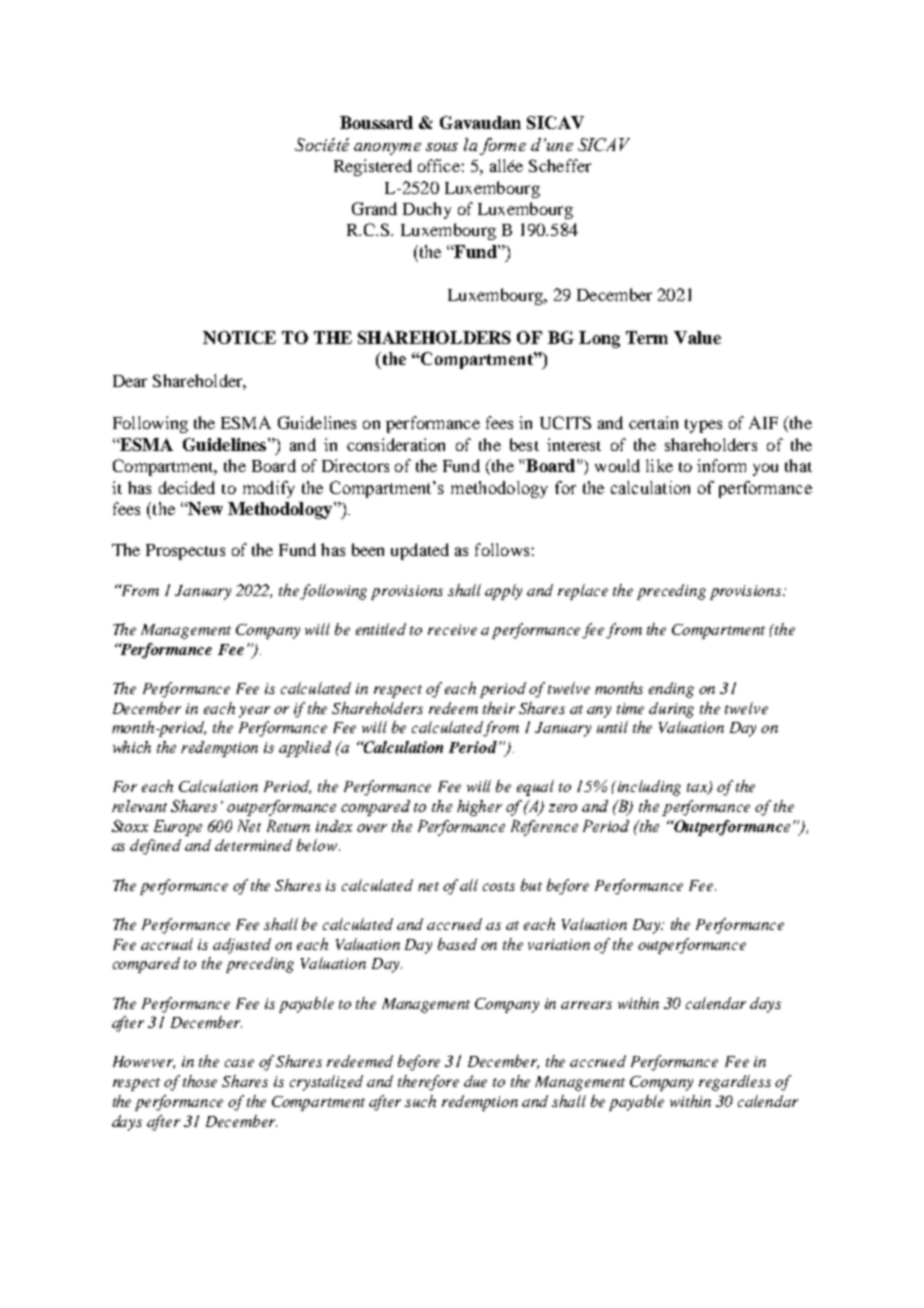  What do you see at coordinates (373, 167) in the screenshot?
I see `Registered` at bounding box center [373, 167].
